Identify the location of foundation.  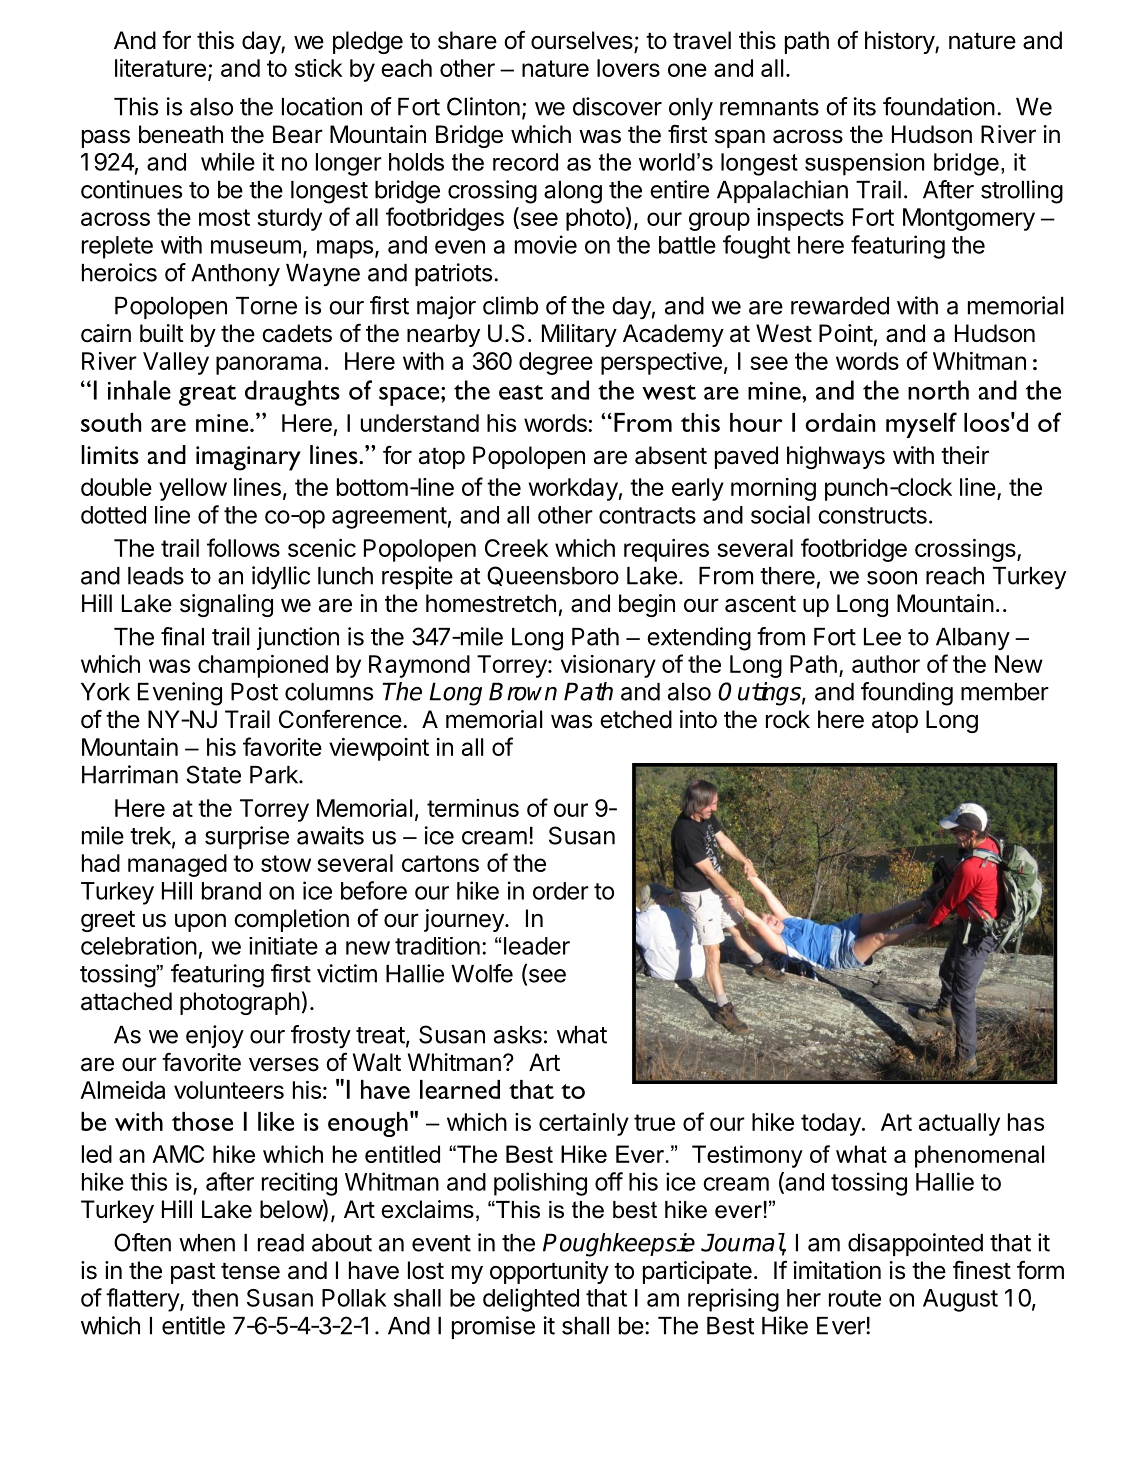
(939, 106).
